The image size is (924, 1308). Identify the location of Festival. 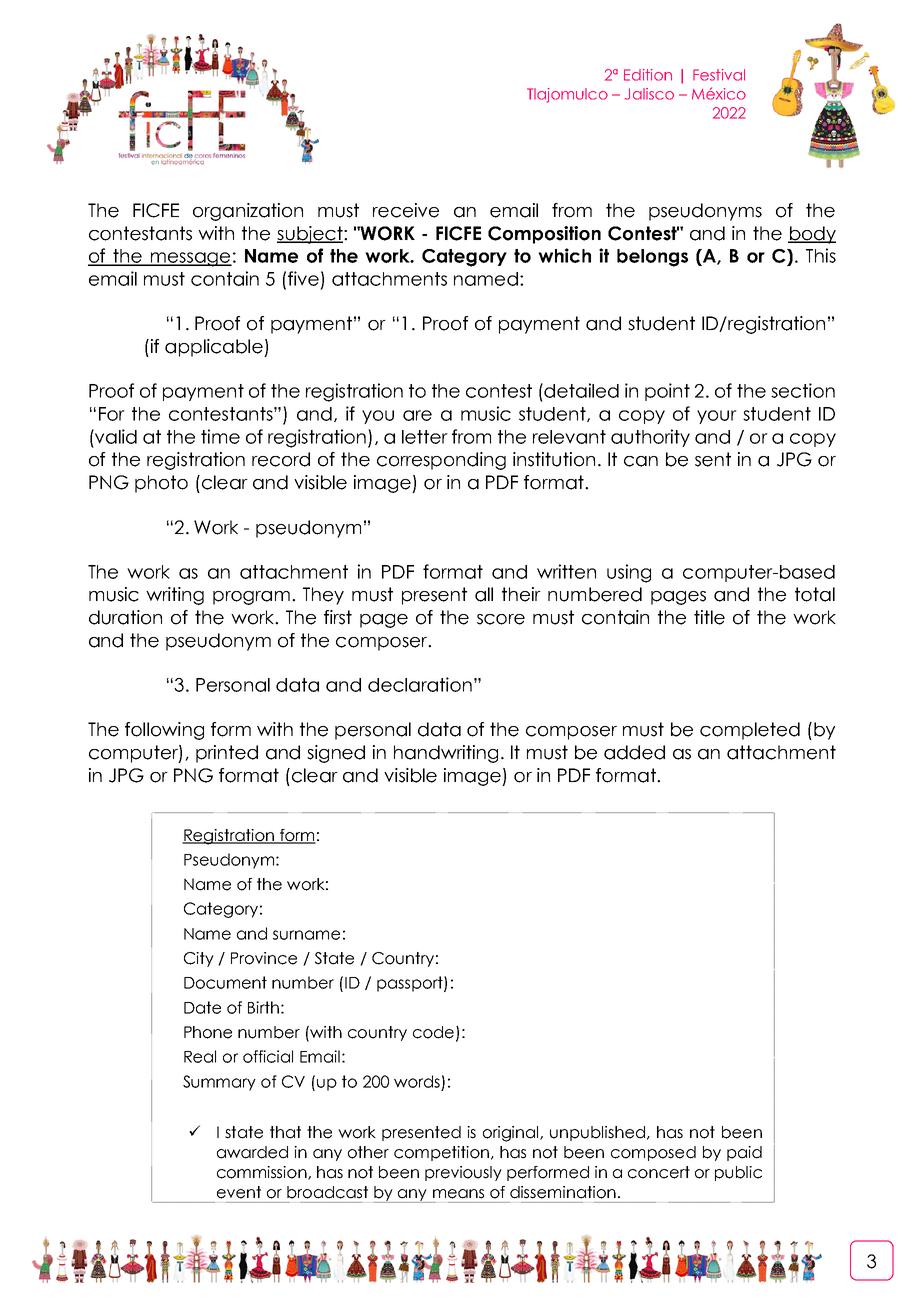
(719, 75).
